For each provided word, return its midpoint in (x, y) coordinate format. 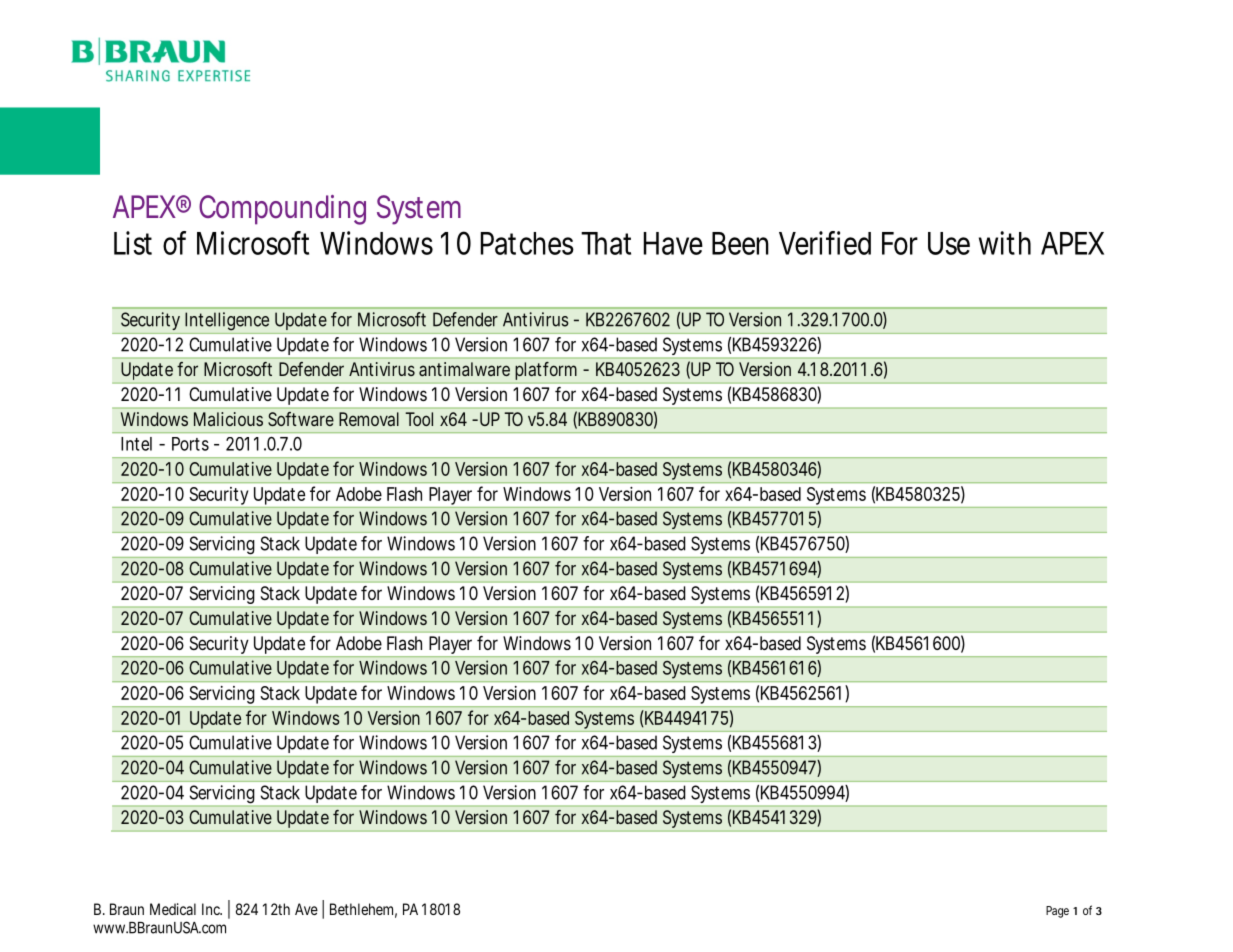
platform (546, 371)
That (606, 243)
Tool (419, 419)
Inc (212, 909)
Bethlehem (363, 910)
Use (949, 243)
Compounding (282, 210)
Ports (190, 444)
